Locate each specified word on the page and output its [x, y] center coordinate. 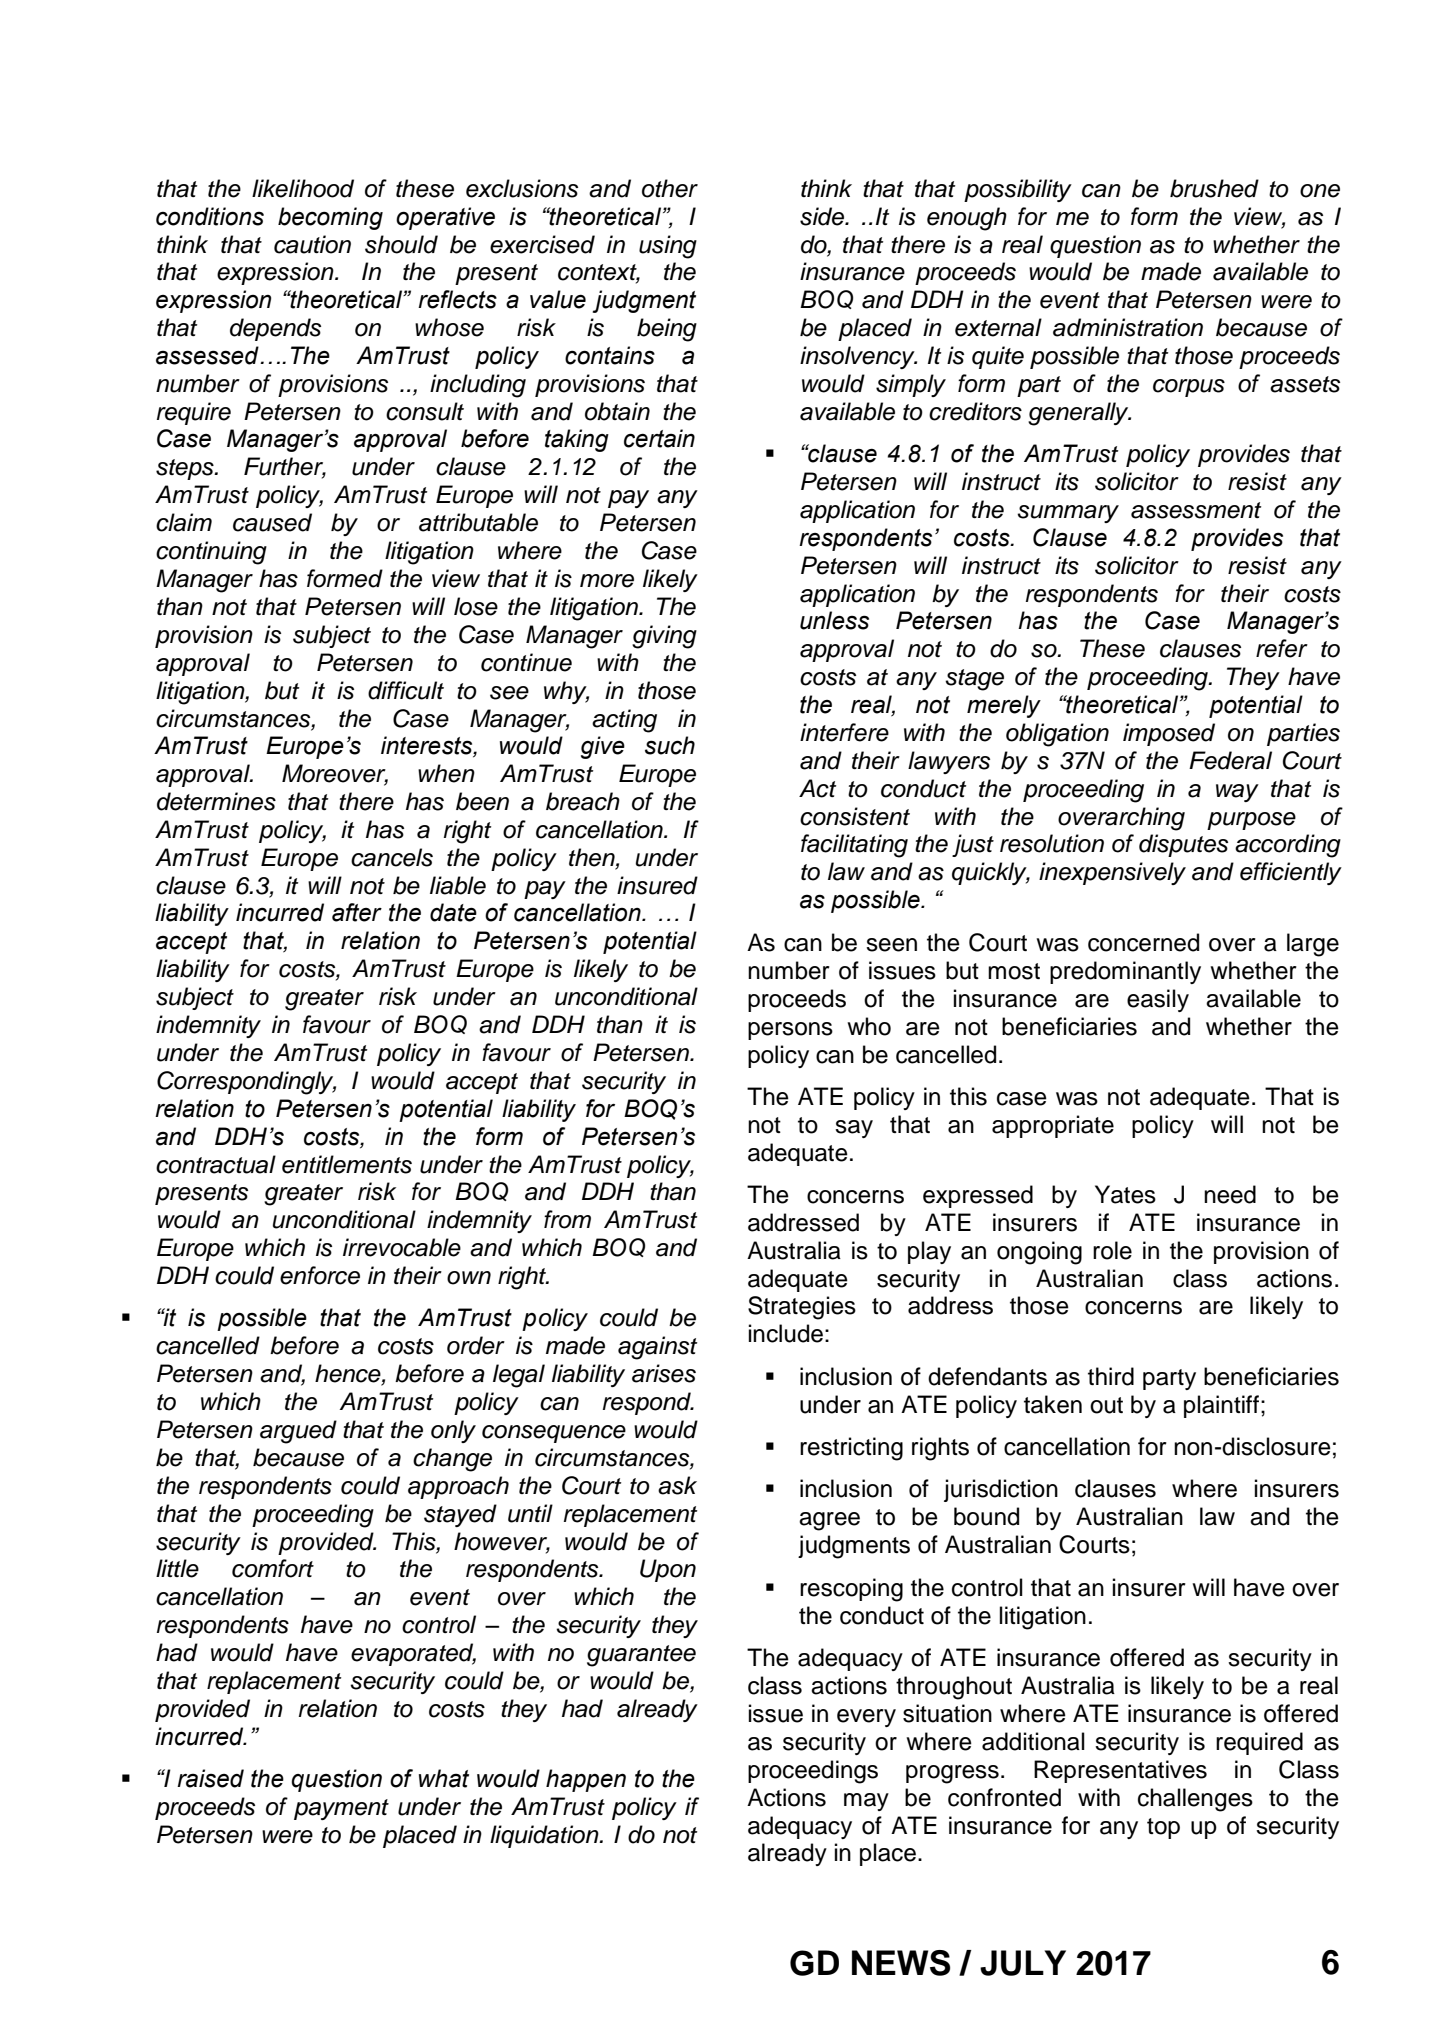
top [1163, 1828]
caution [312, 244]
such [670, 745]
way [1237, 793]
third [1111, 1376]
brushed [1214, 188]
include [786, 1333]
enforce [320, 1275]
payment [341, 1809]
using [668, 247]
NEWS [901, 1963]
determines [216, 801]
